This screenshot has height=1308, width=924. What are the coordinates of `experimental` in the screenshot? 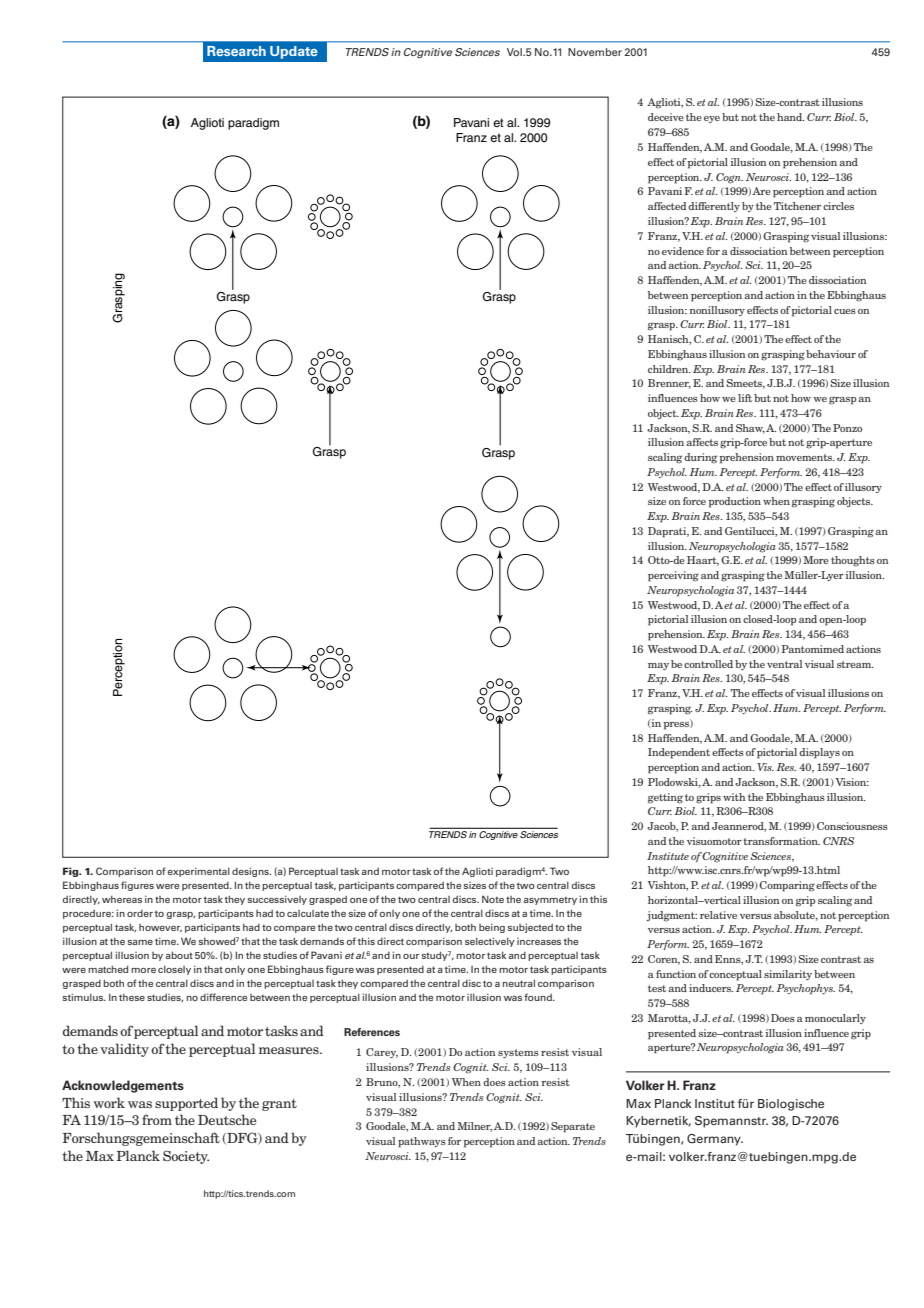 It's located at (198, 872).
